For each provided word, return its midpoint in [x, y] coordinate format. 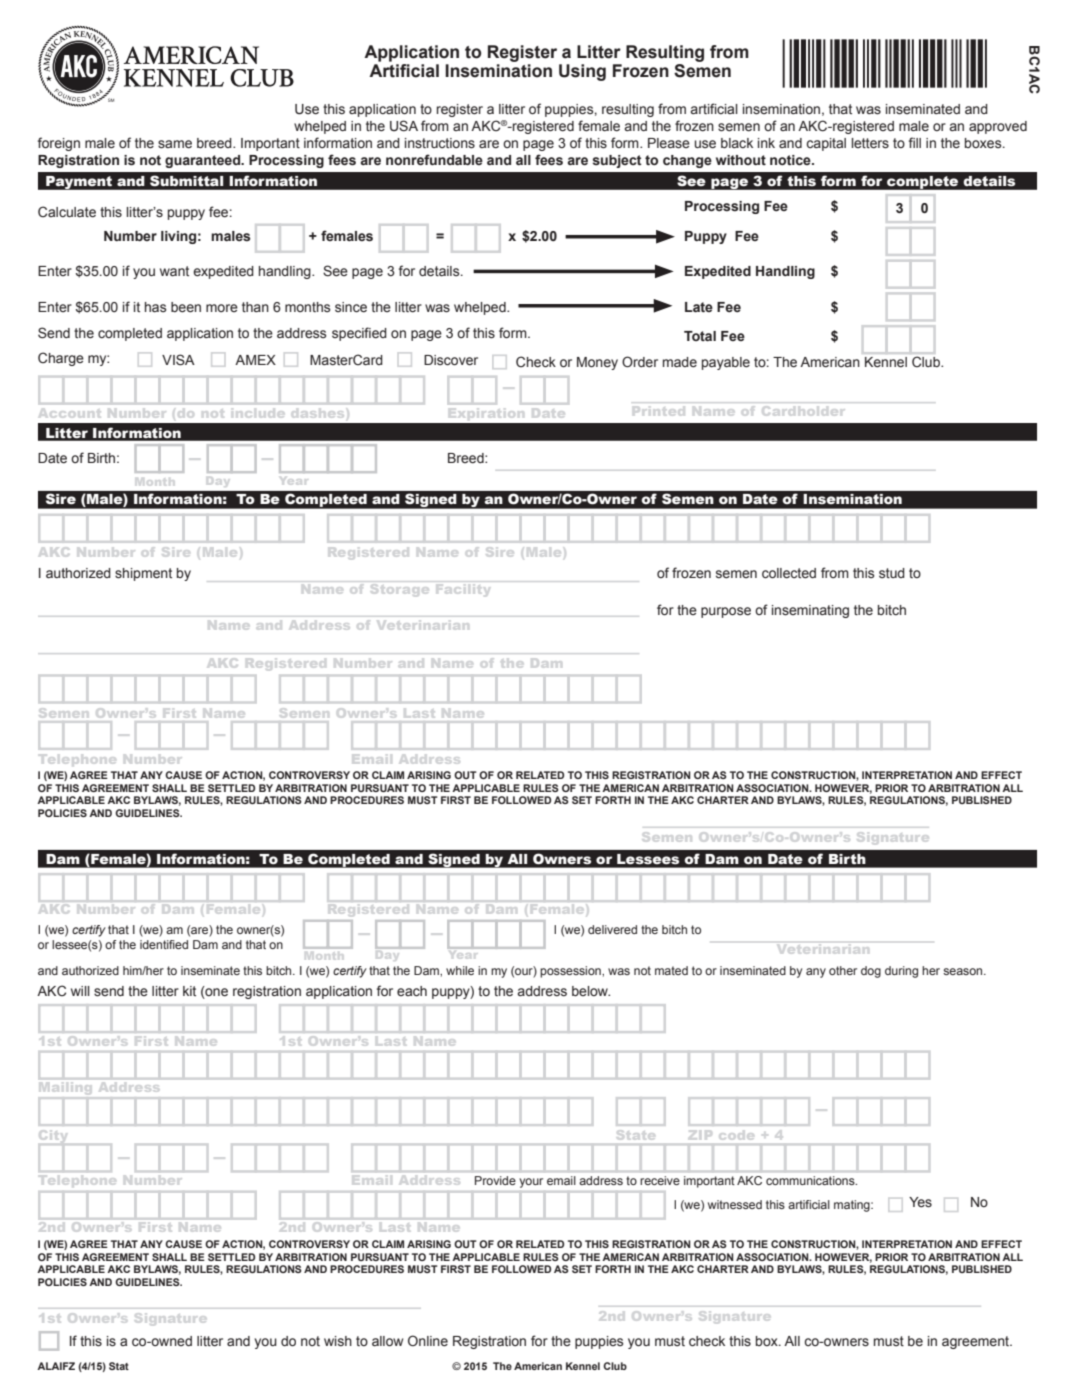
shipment [143, 574]
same [175, 144]
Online [428, 1341]
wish [338, 1341]
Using [582, 72]
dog [871, 972]
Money [597, 363]
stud [892, 573]
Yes [920, 1202]
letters [870, 143]
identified [164, 944]
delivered [612, 929]
